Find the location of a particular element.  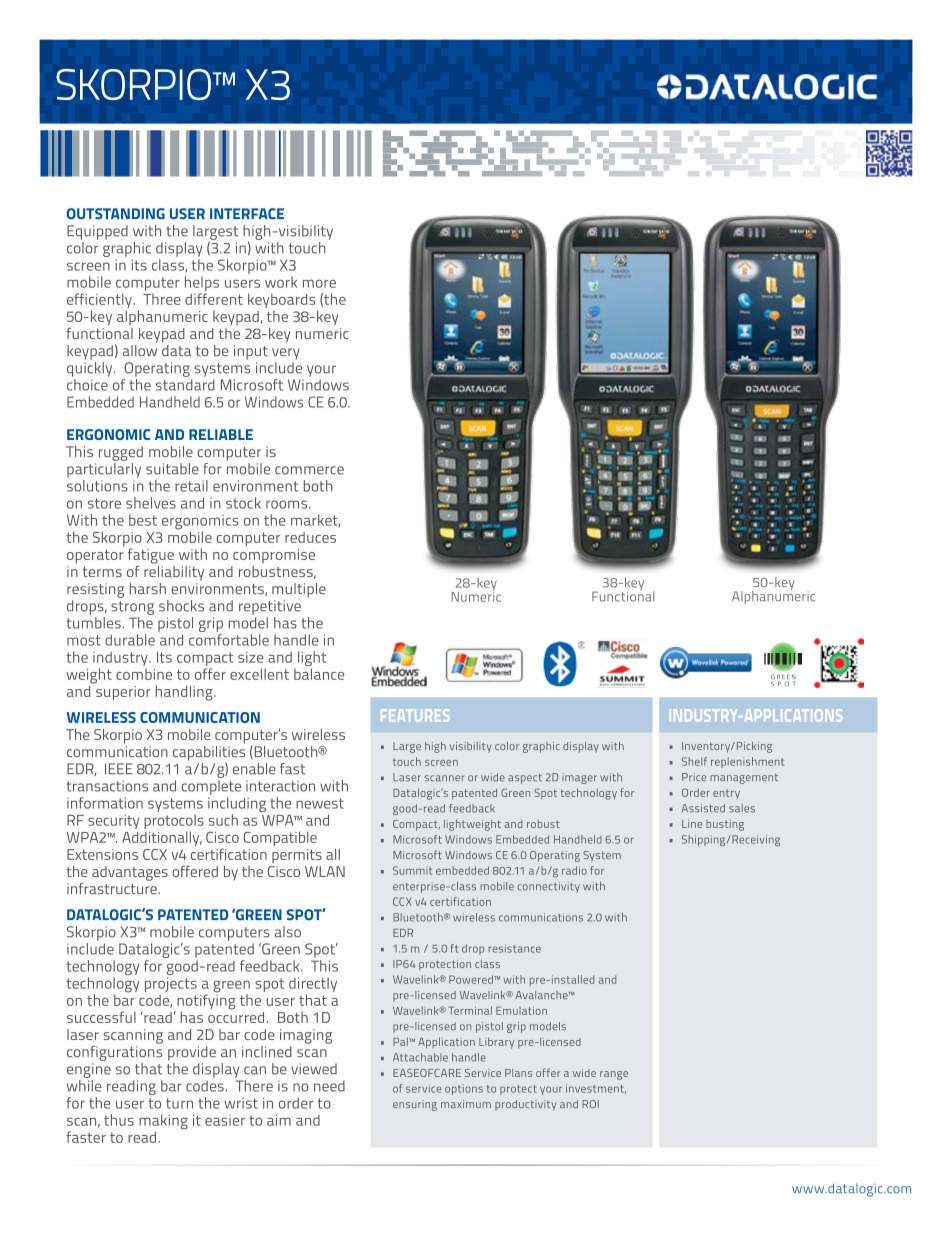

commerce is located at coordinates (309, 470).
